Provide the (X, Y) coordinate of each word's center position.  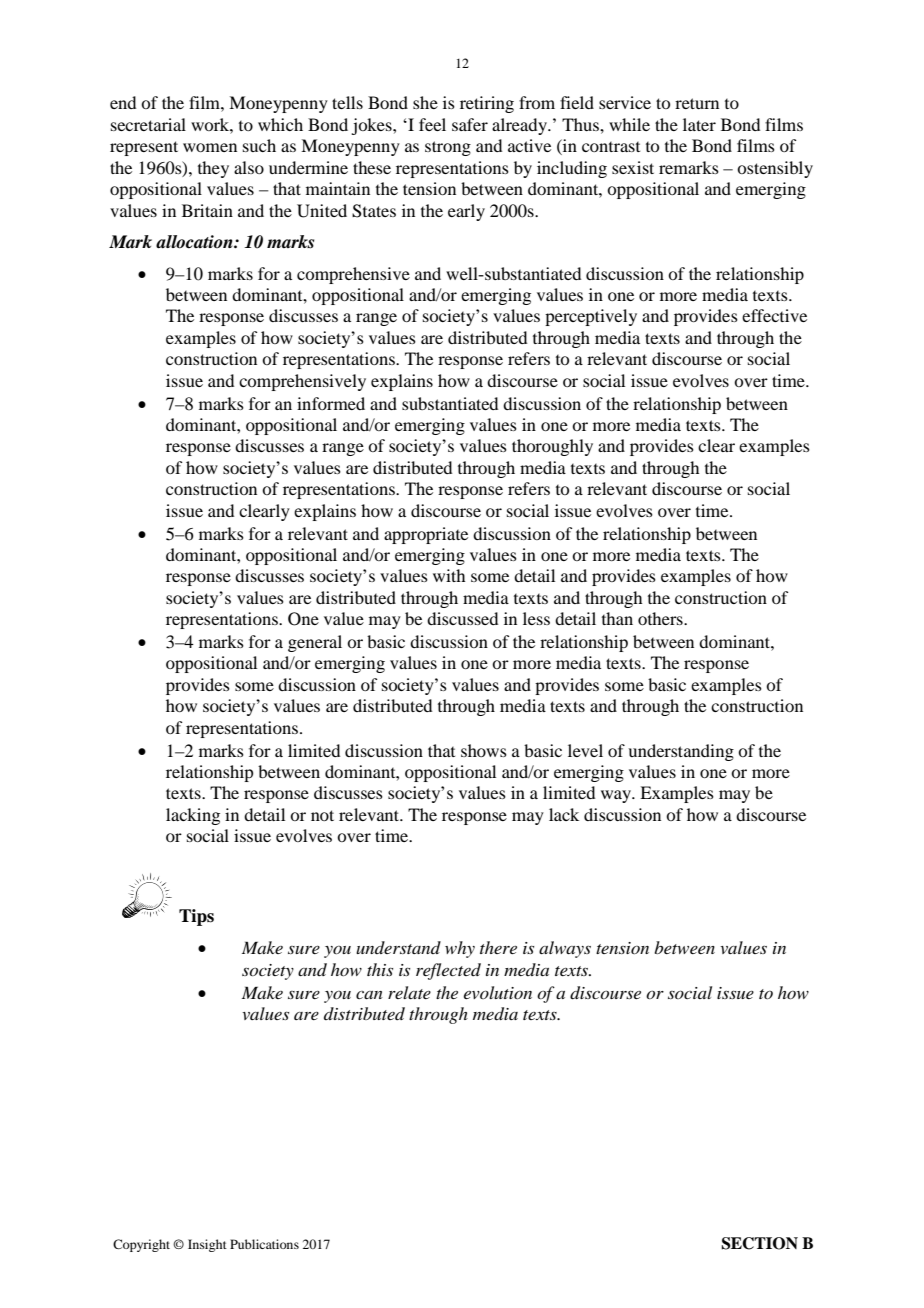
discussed (462, 618)
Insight (207, 1245)
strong (448, 148)
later (699, 124)
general (315, 643)
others (661, 618)
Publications (264, 1244)
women (210, 147)
